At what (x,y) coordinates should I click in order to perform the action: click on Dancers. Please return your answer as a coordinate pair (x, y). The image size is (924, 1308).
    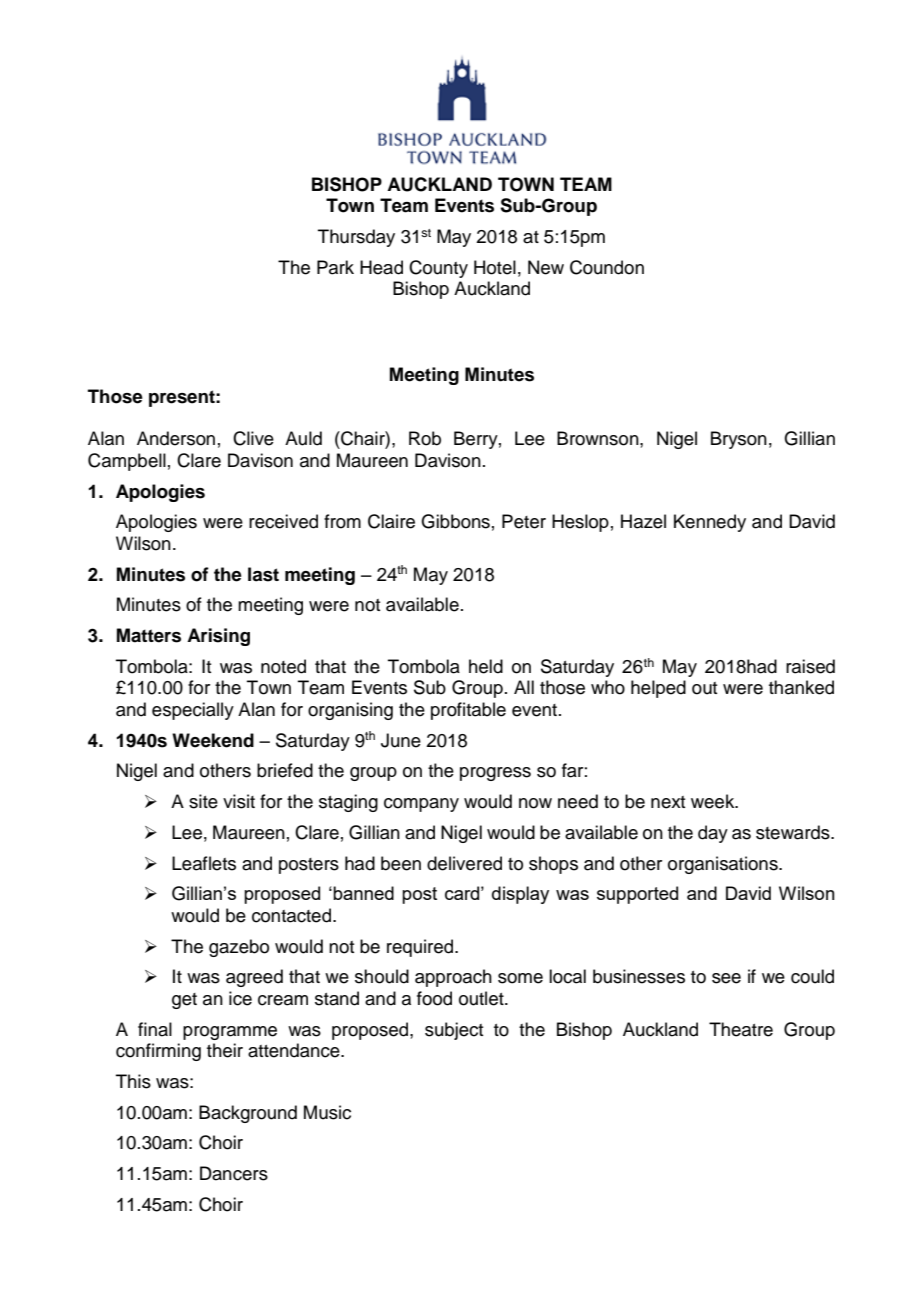
    Looking at the image, I should click on (234, 1173).
